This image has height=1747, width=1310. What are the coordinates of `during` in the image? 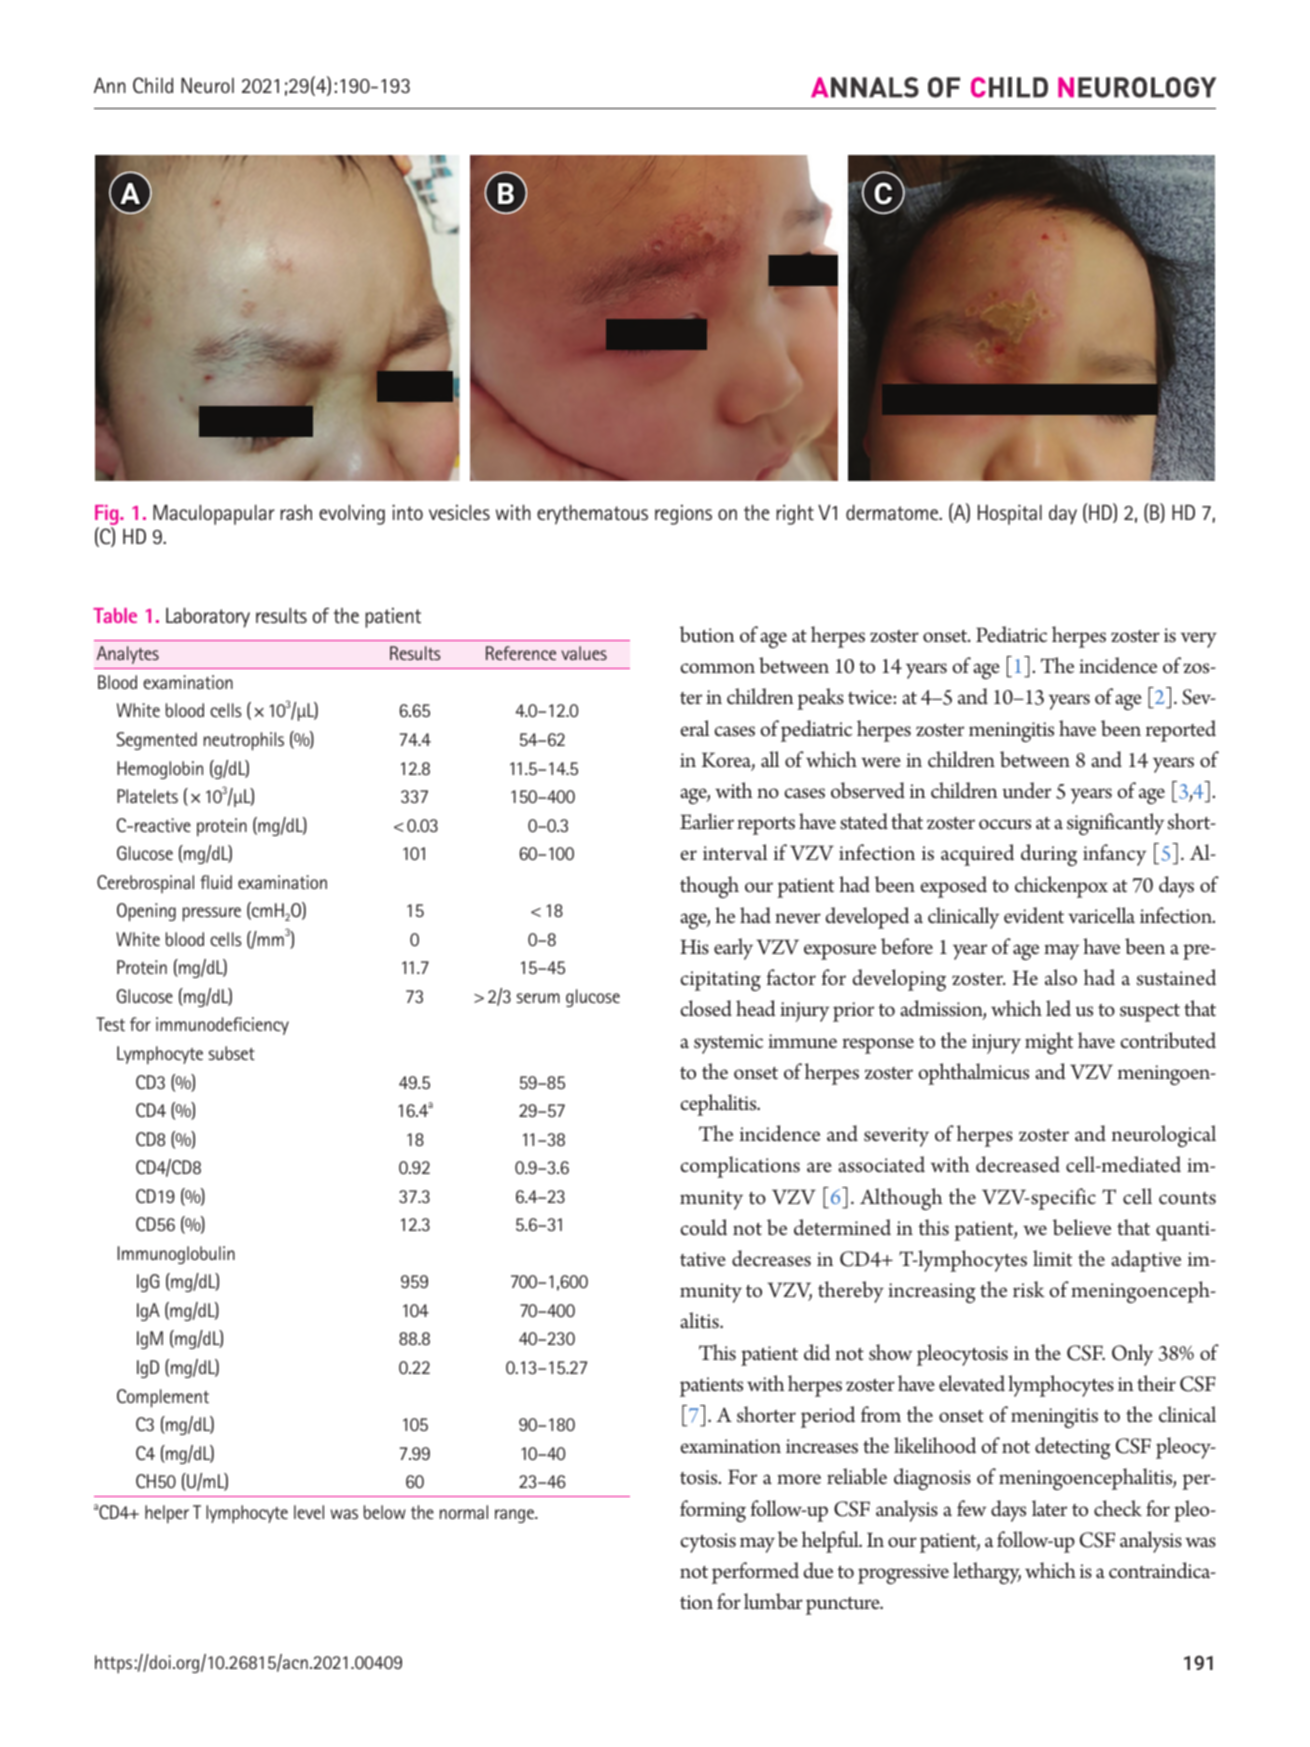 It's located at (1049, 855).
